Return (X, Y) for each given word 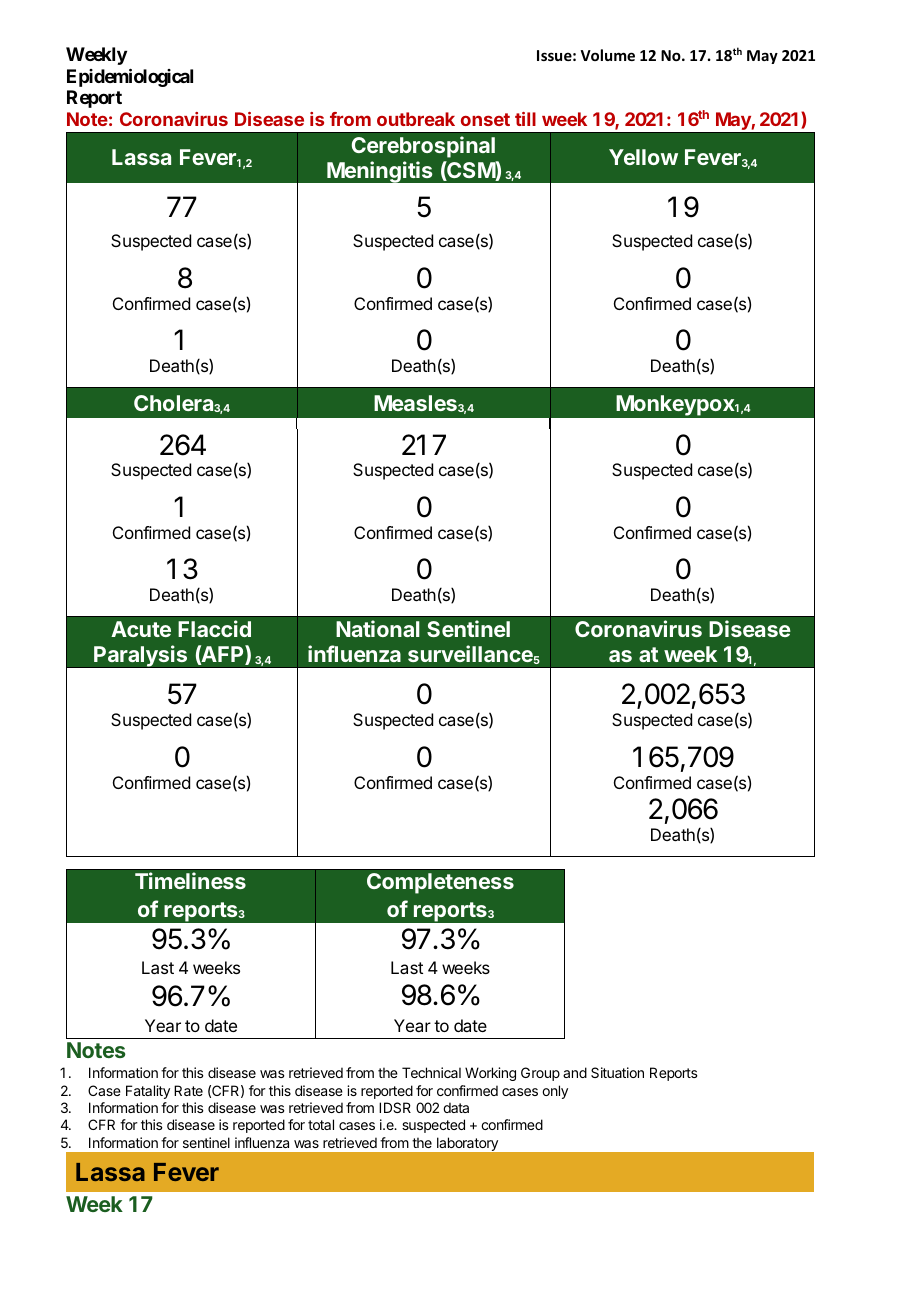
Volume (608, 55)
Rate (188, 1090)
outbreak (416, 119)
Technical (431, 1072)
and (575, 1072)
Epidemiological (130, 77)
